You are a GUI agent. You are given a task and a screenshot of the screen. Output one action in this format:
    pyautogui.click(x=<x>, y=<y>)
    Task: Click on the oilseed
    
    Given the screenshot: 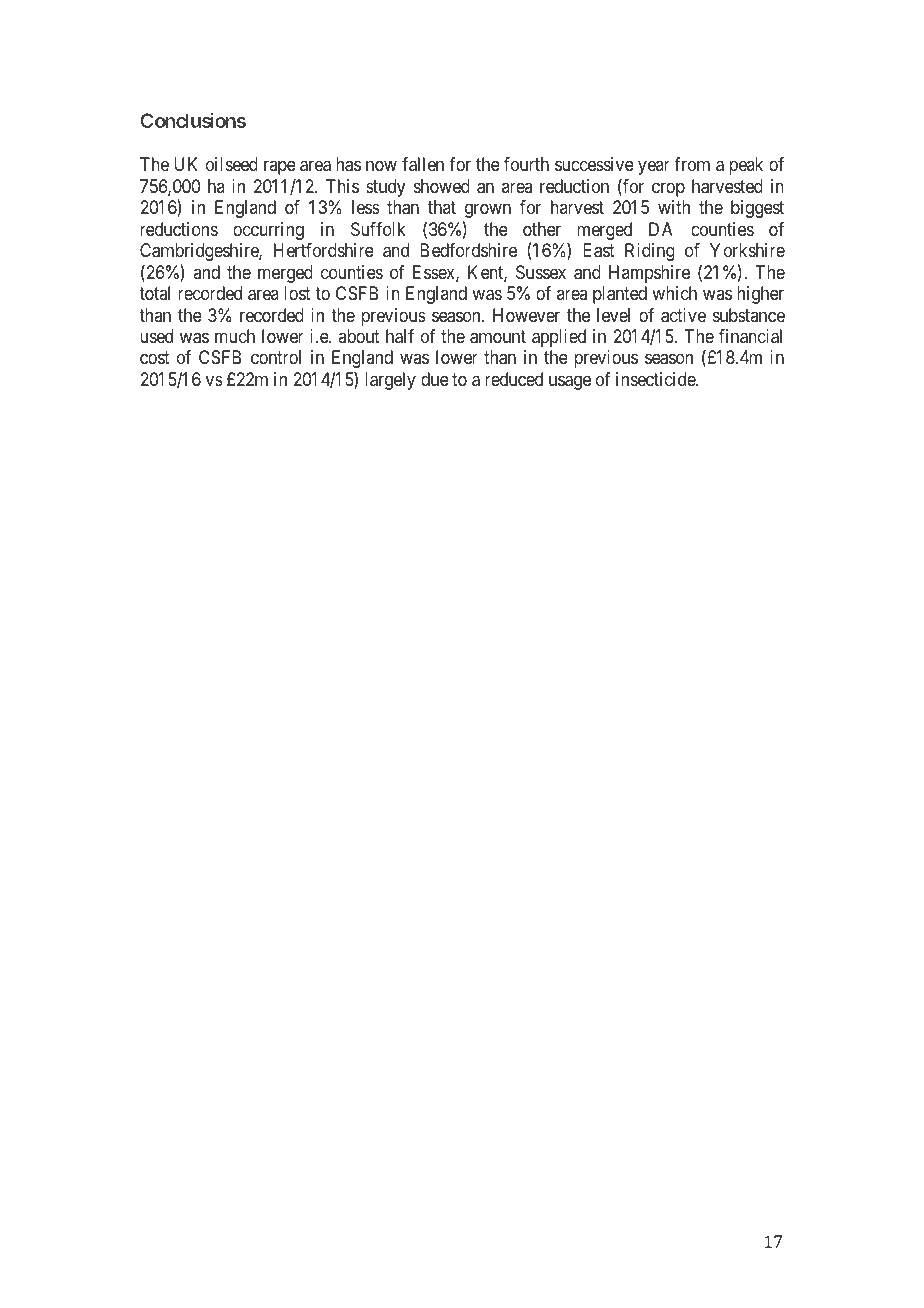 What is the action you would take?
    pyautogui.click(x=232, y=164)
